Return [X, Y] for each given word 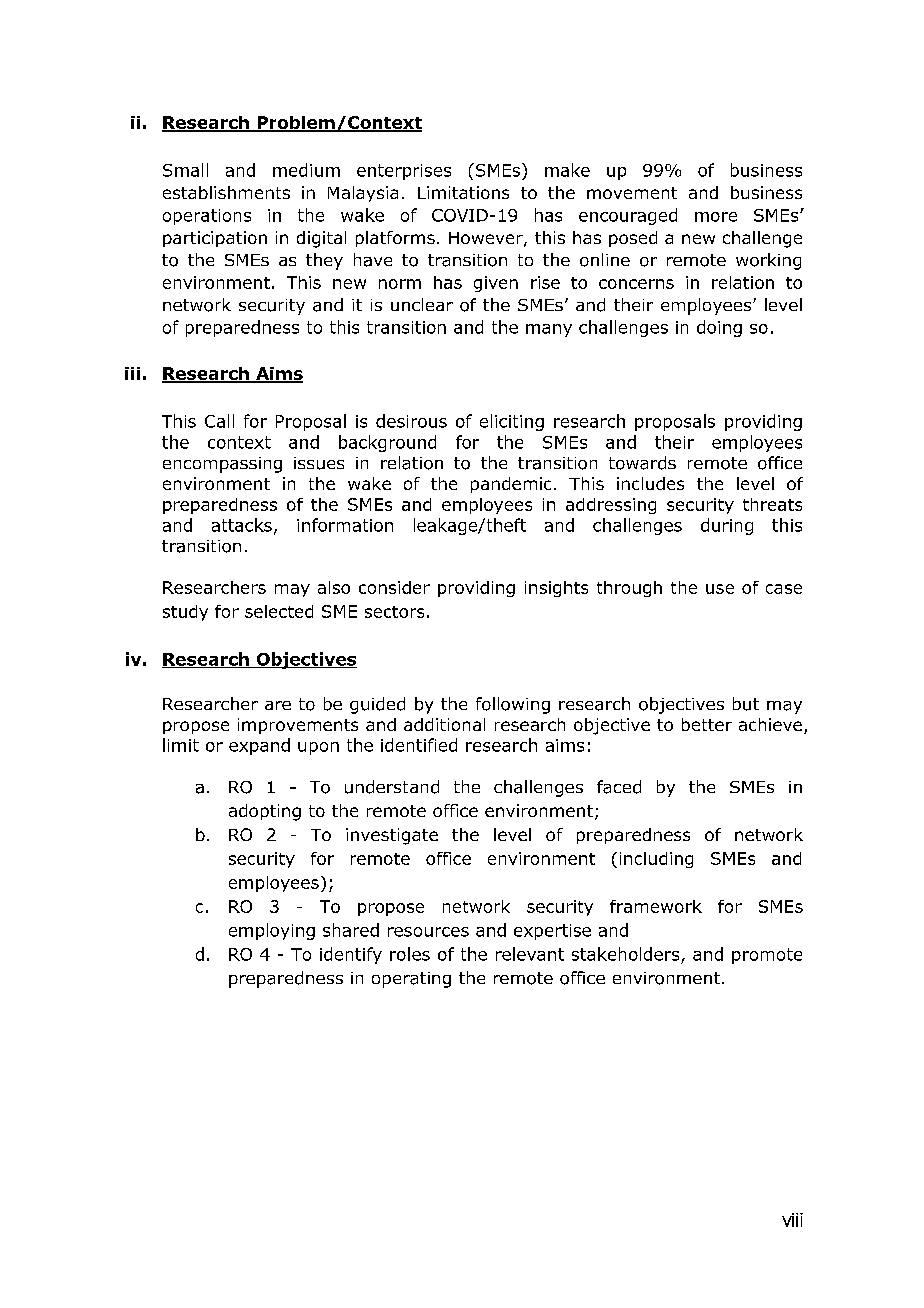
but [746, 704]
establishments [226, 192]
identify [351, 955]
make [567, 170]
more [716, 217]
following [513, 705]
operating [411, 980]
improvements [298, 726]
